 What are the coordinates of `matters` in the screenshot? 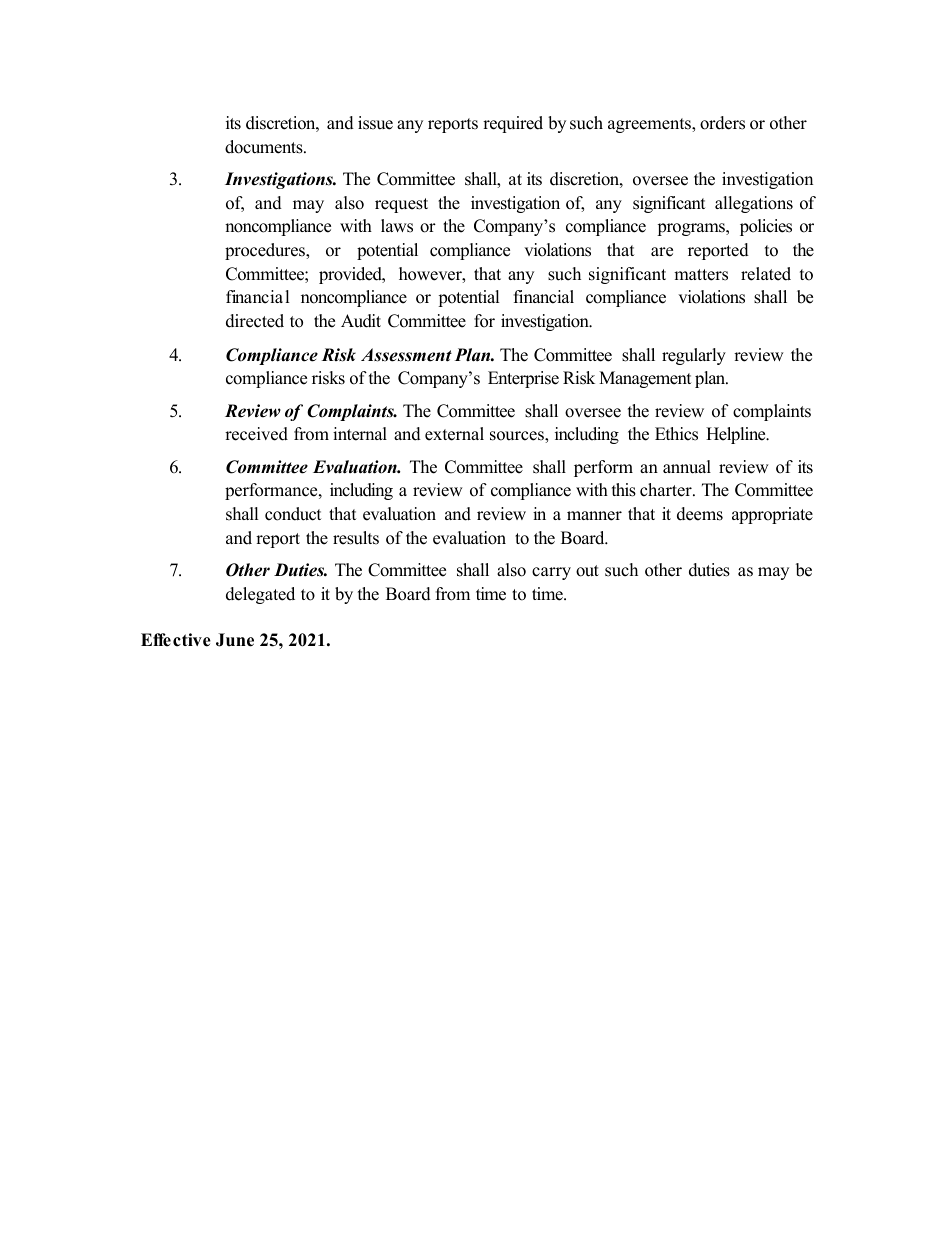 It's located at (701, 275).
